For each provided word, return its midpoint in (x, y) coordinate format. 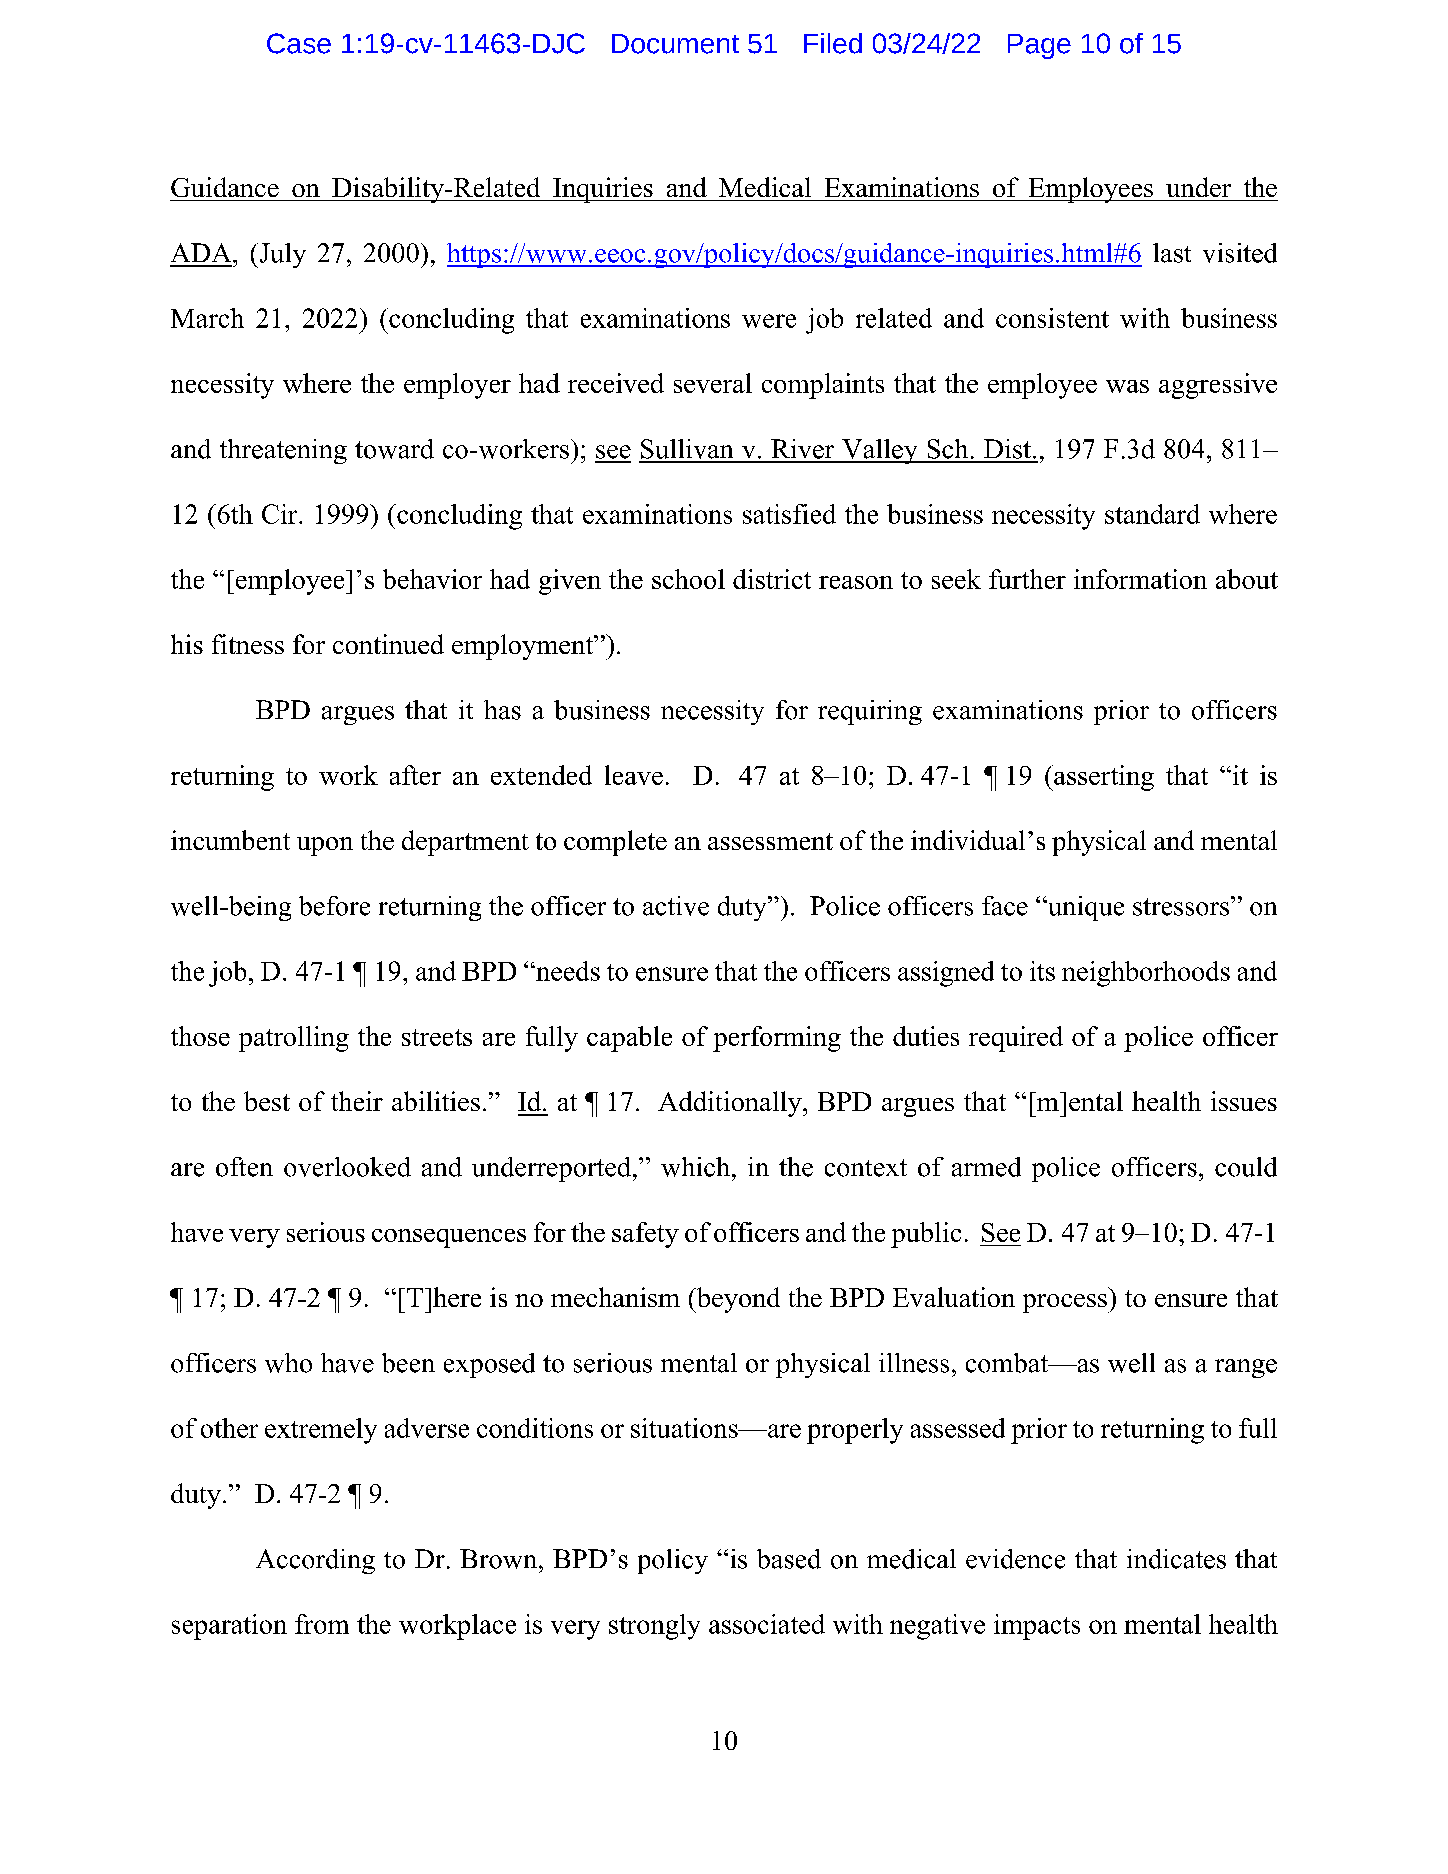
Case (299, 43)
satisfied (789, 514)
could (1246, 1167)
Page (1039, 46)
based (789, 1559)
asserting (1103, 778)
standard (1152, 514)
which (695, 1167)
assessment (770, 841)
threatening (283, 451)
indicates (1176, 1559)
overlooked (347, 1167)
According (315, 1561)
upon (325, 846)
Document (675, 44)
